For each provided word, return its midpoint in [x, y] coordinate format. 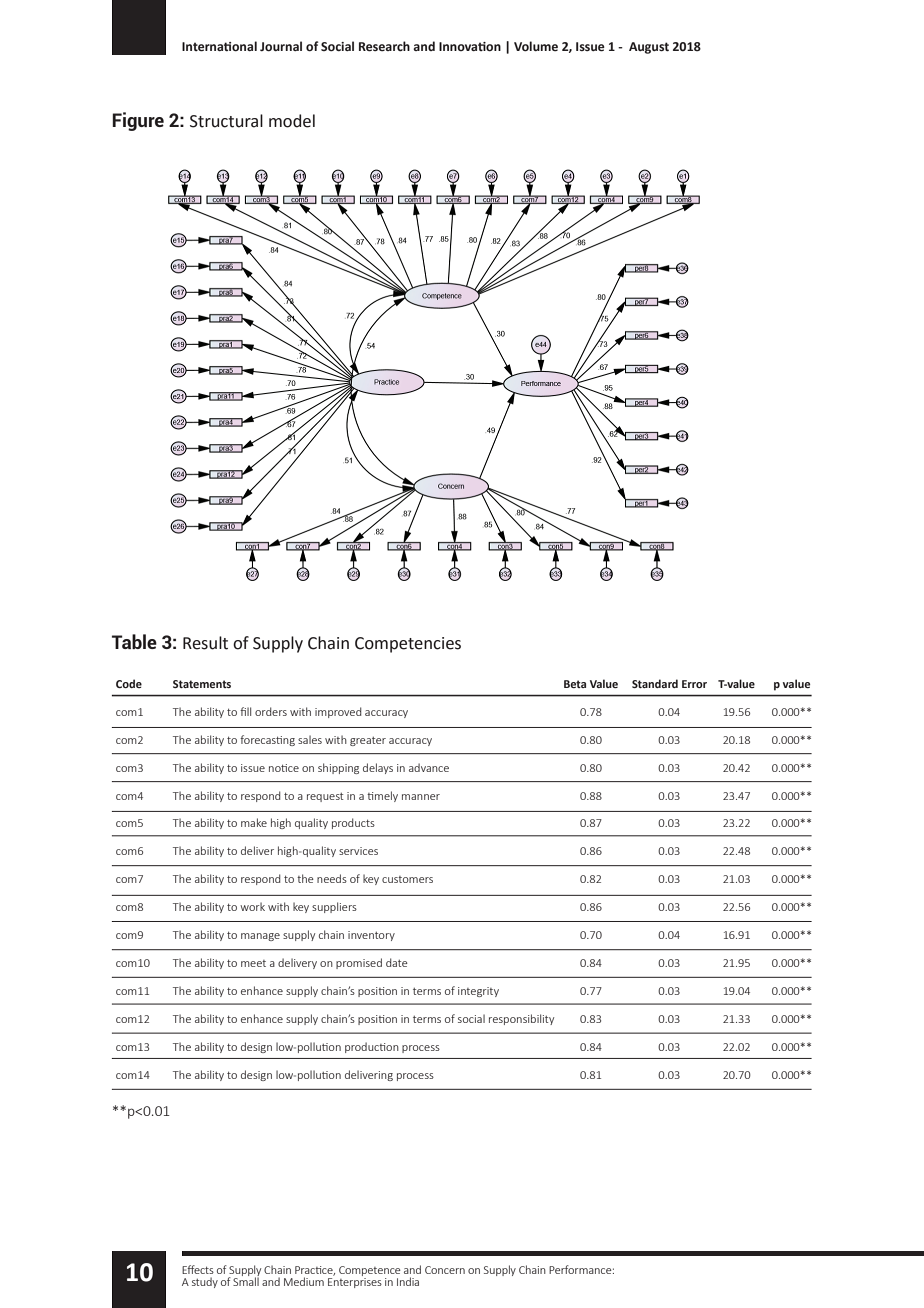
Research [384, 46]
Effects [198, 1269]
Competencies [408, 645]
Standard [655, 683]
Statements [202, 684]
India [408, 1281]
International [219, 46]
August [649, 48]
